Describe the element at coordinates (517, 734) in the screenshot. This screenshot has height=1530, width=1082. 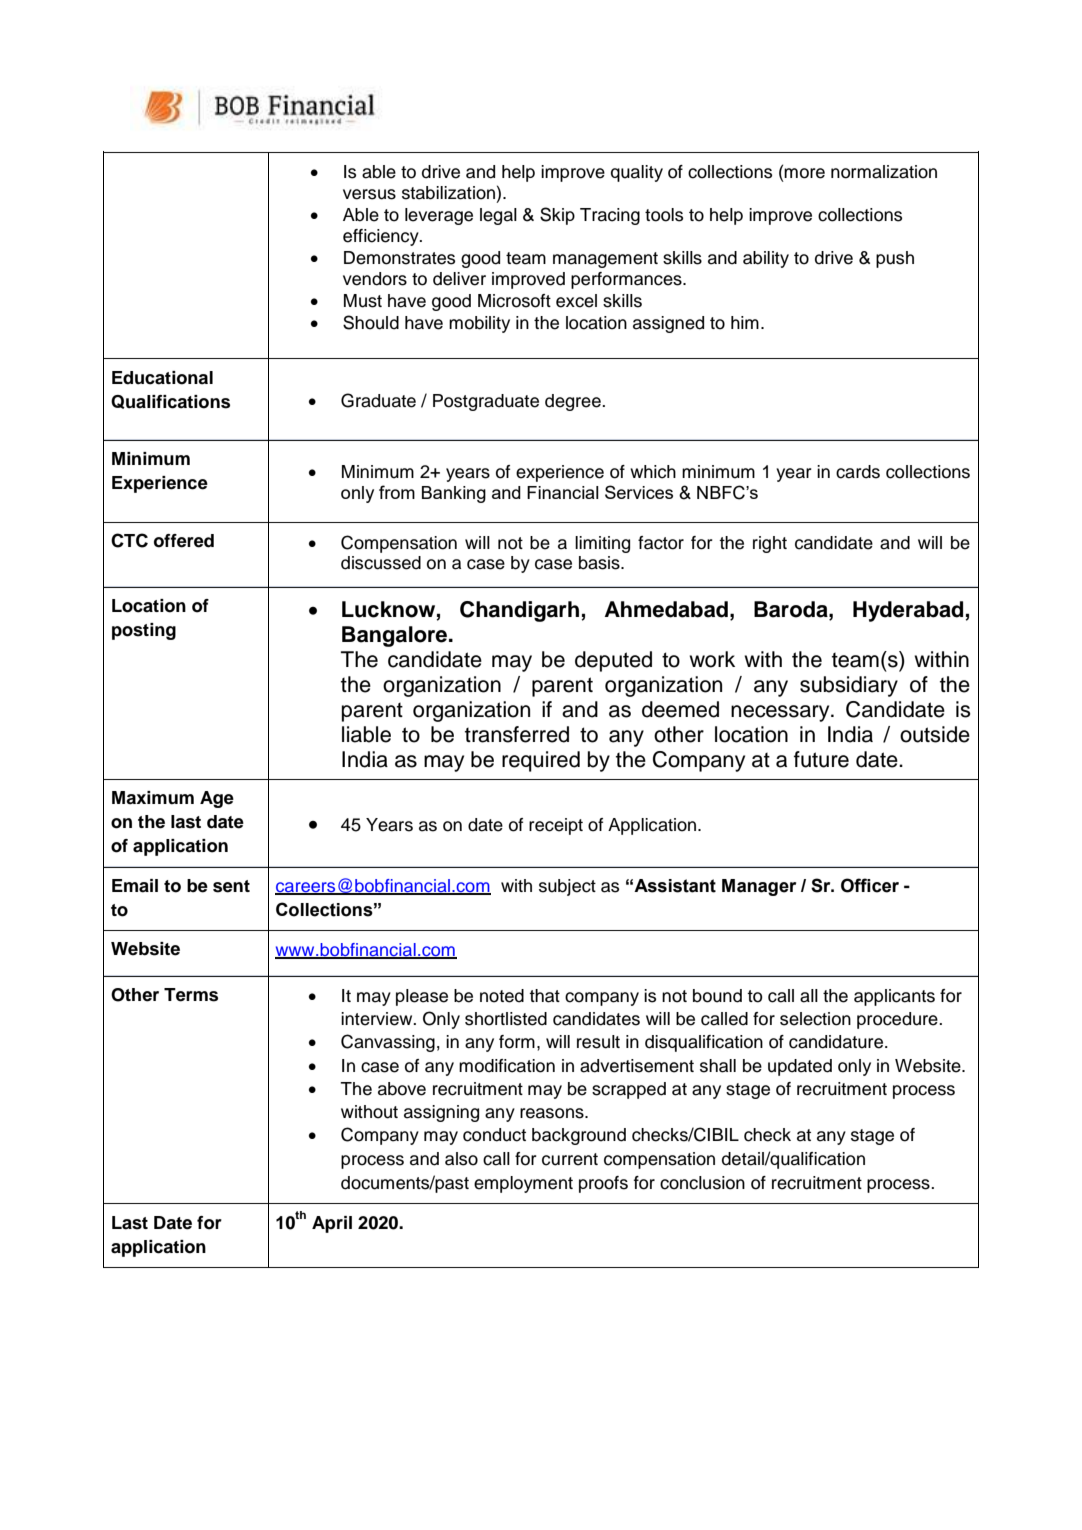
I see `transferred` at that location.
